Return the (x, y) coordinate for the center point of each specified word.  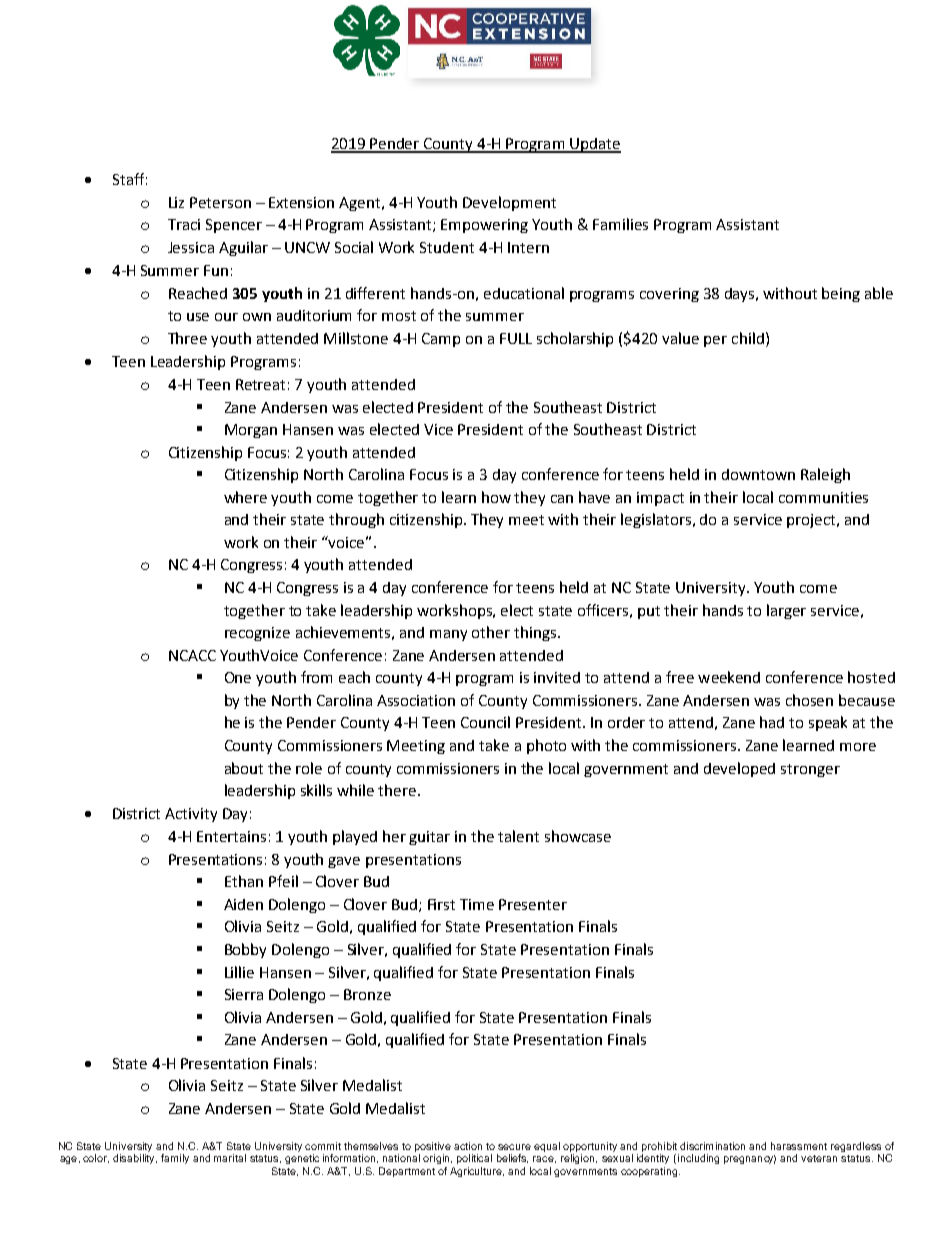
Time (477, 904)
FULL (516, 338)
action (468, 1146)
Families (620, 224)
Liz (176, 202)
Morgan (251, 431)
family (175, 1159)
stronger (810, 770)
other (491, 632)
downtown (758, 474)
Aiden (243, 904)
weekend (729, 677)
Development (509, 203)
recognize (257, 634)
